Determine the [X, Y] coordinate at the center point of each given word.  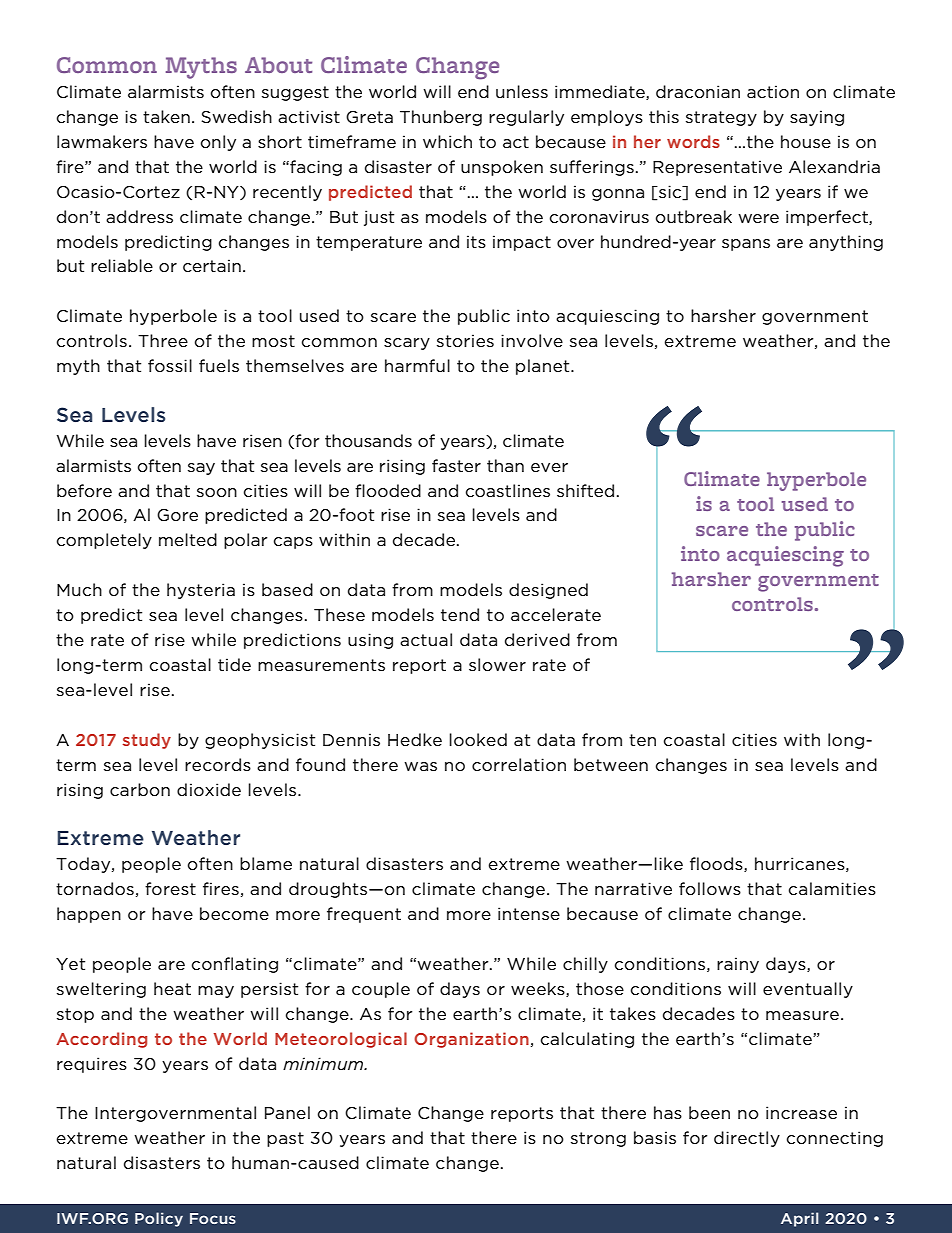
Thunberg [441, 118]
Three [163, 340]
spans [746, 245]
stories [465, 341]
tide [234, 664]
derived [537, 639]
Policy [159, 1219]
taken [166, 116]
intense [529, 913]
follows [710, 889]
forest [170, 888]
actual [426, 639]
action [773, 91]
